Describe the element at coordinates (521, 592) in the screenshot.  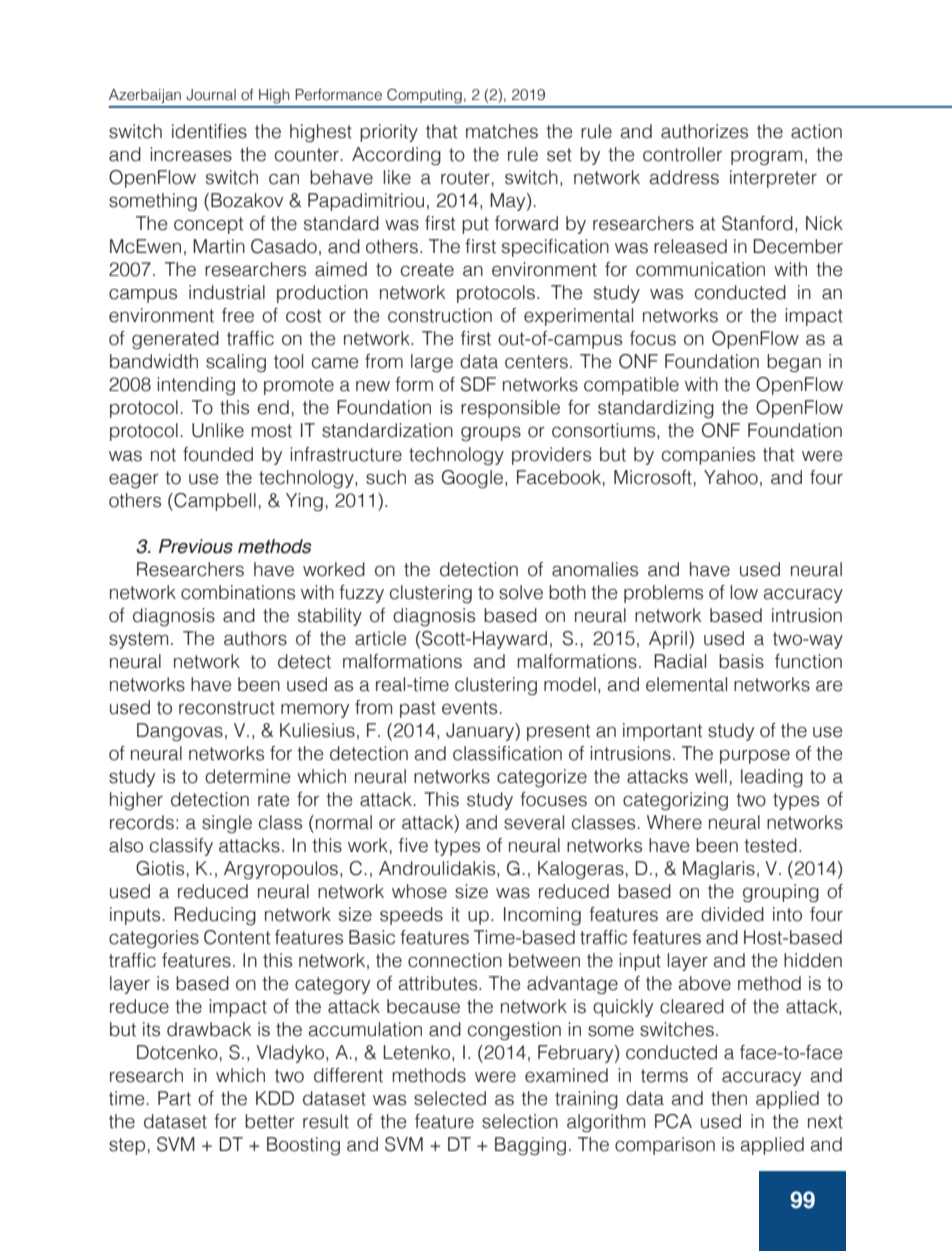
I see `solve` at that location.
